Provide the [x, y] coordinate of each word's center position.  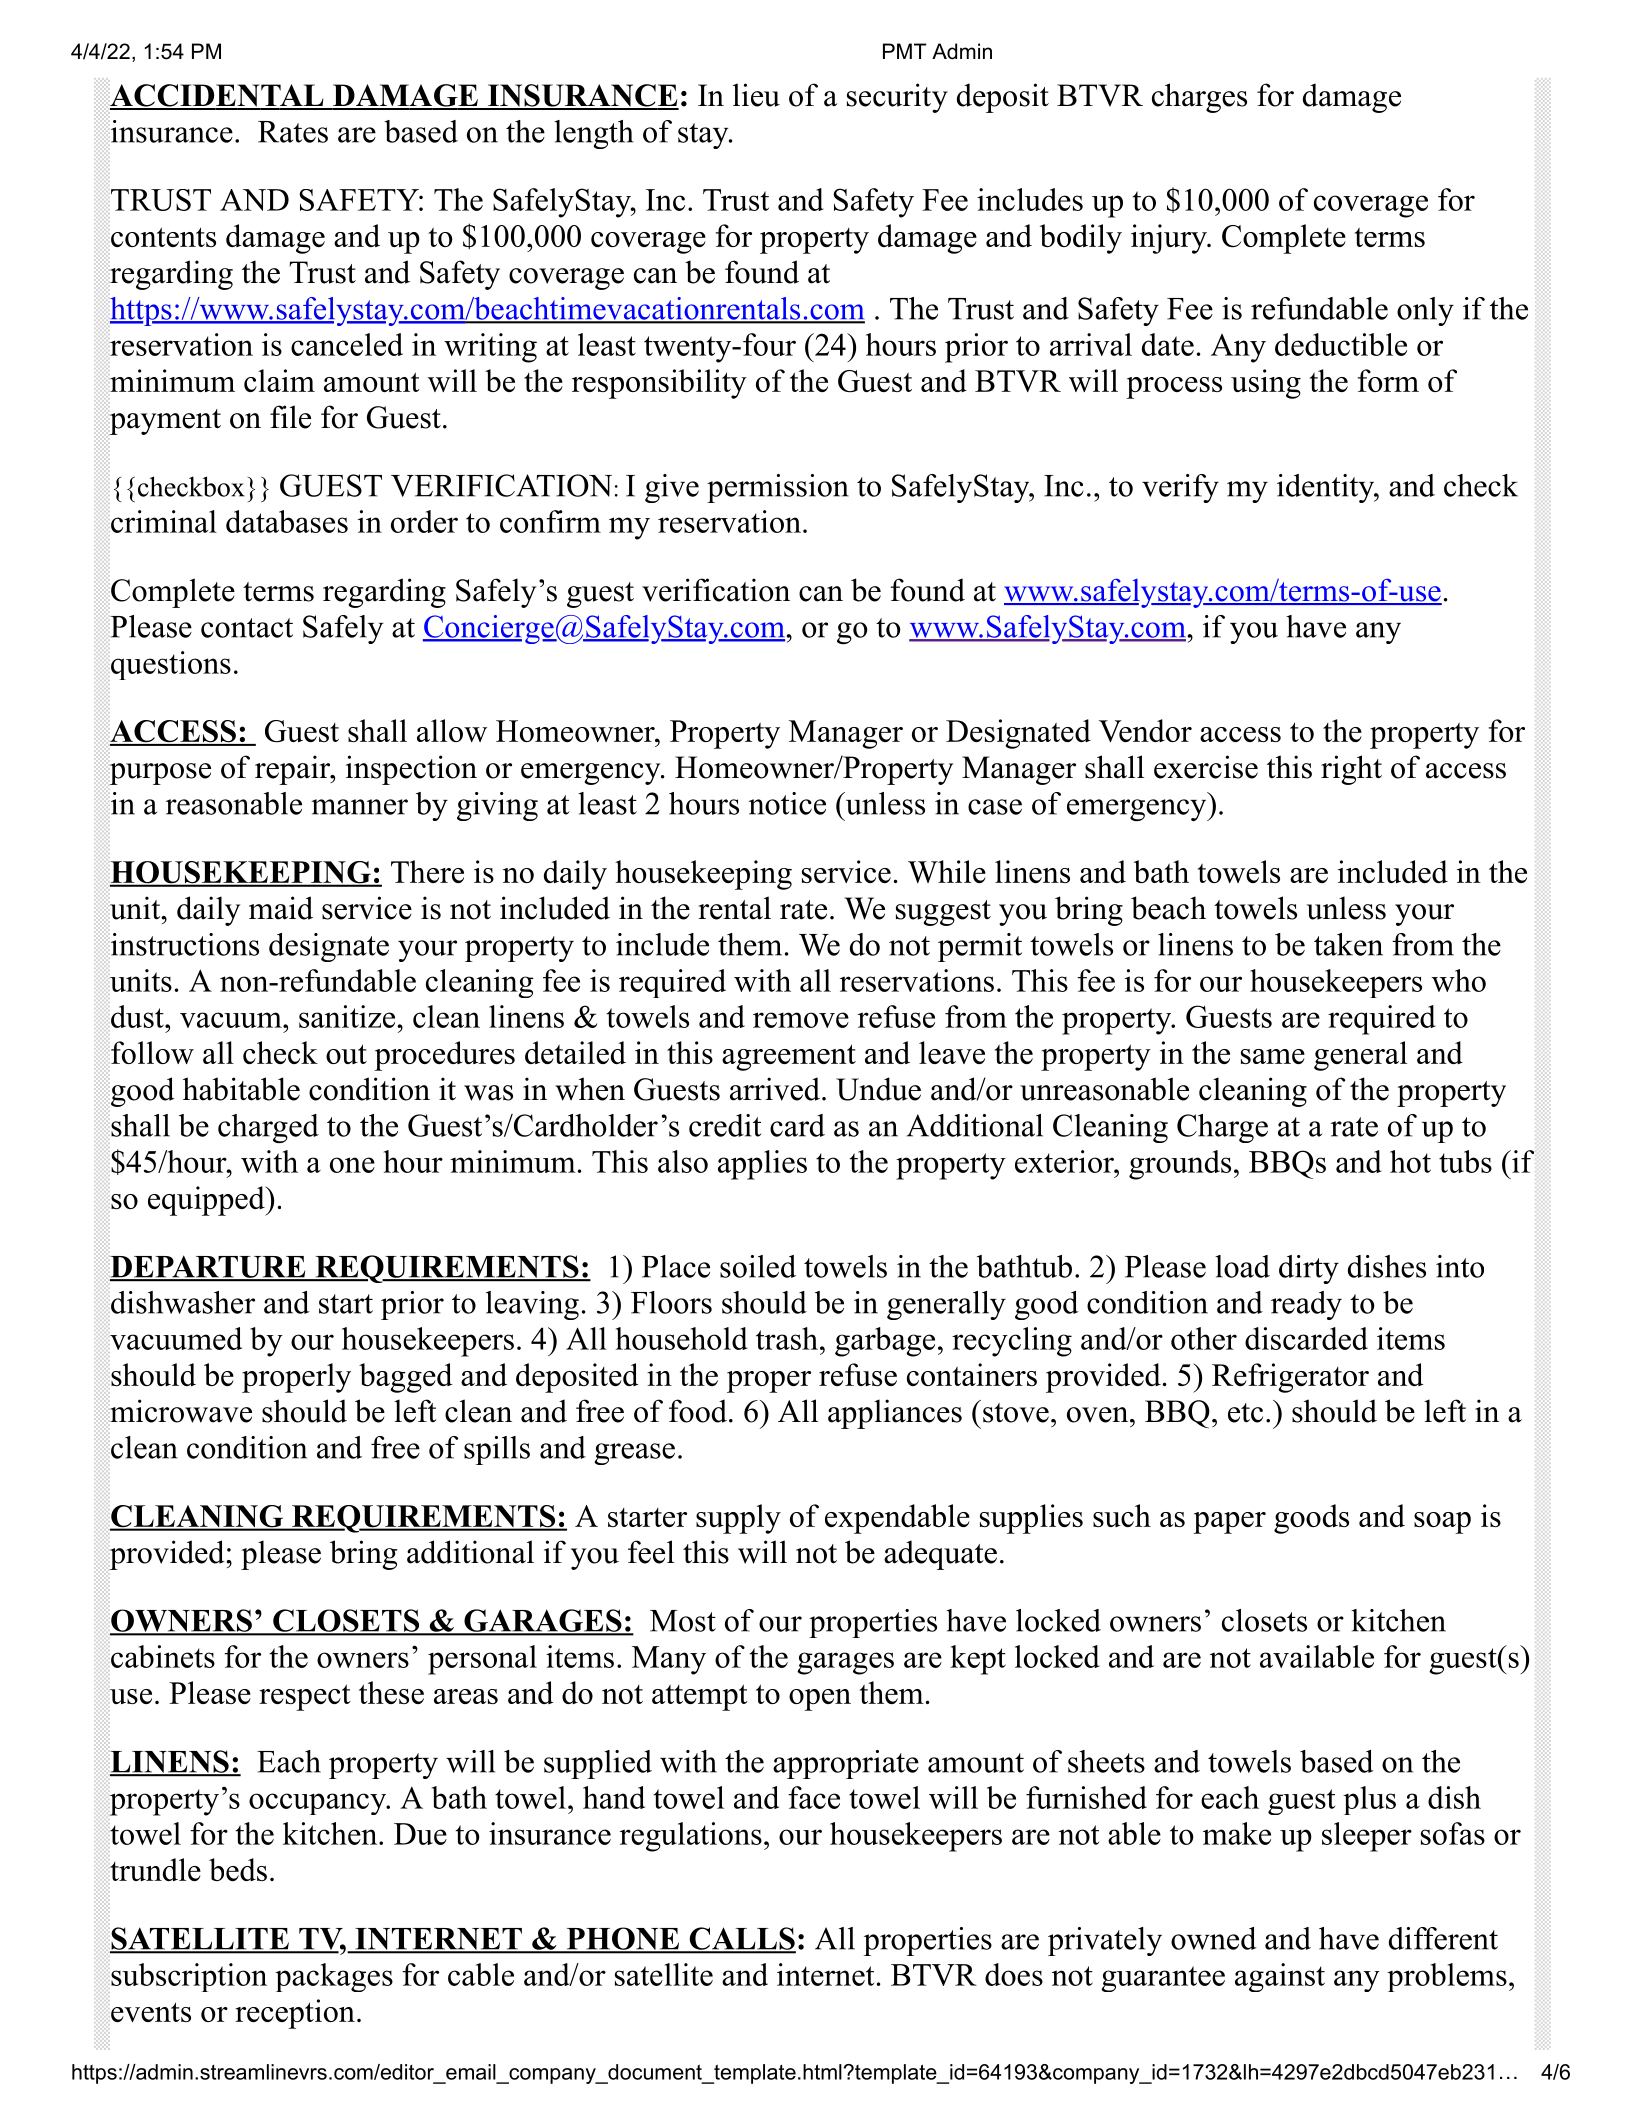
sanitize [347, 1016]
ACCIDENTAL [218, 96]
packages [334, 1977]
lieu [756, 95]
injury [1170, 239]
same [1273, 1056]
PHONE [622, 1939]
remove [801, 1020]
